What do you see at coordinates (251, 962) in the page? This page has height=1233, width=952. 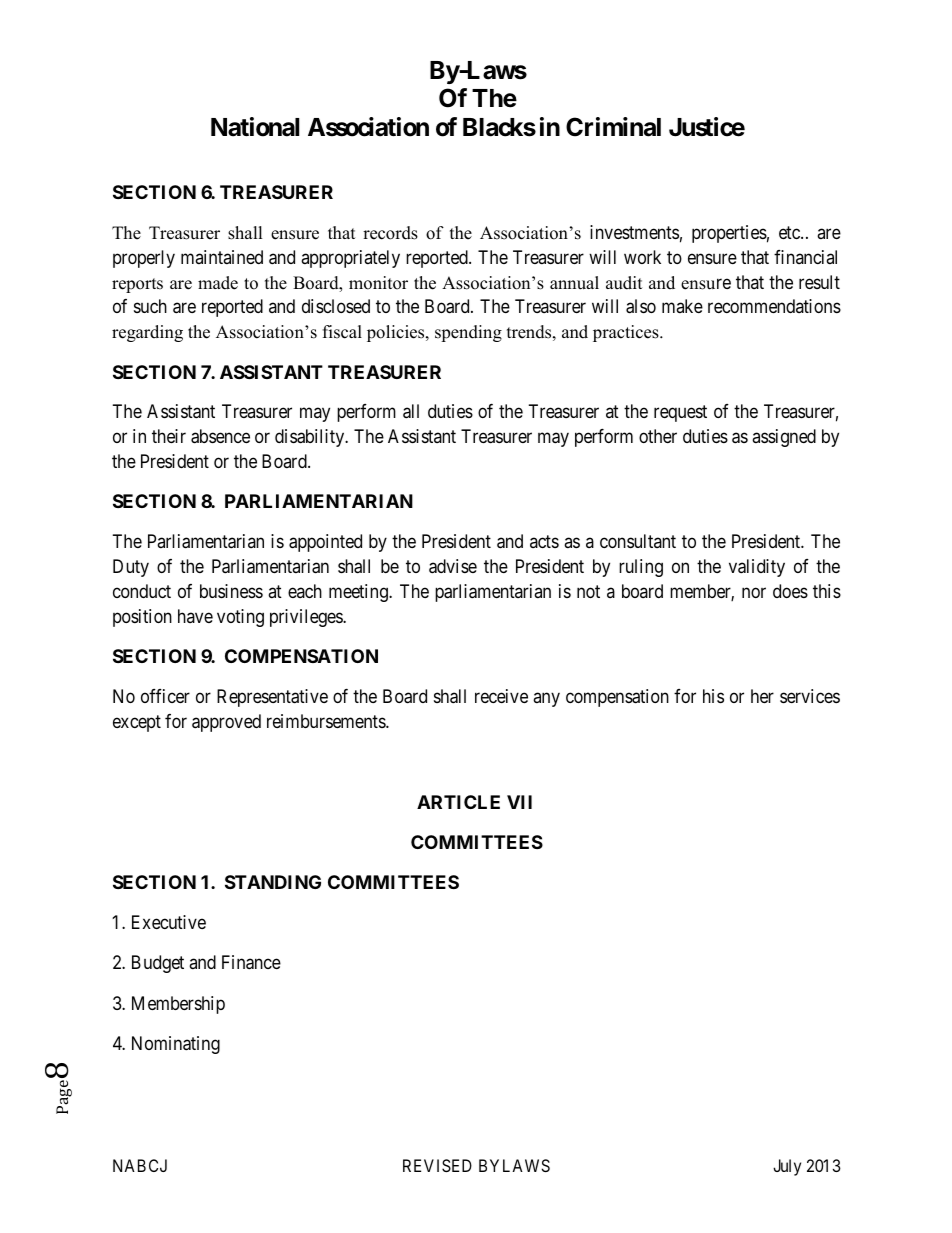 I see `Finance` at bounding box center [251, 962].
